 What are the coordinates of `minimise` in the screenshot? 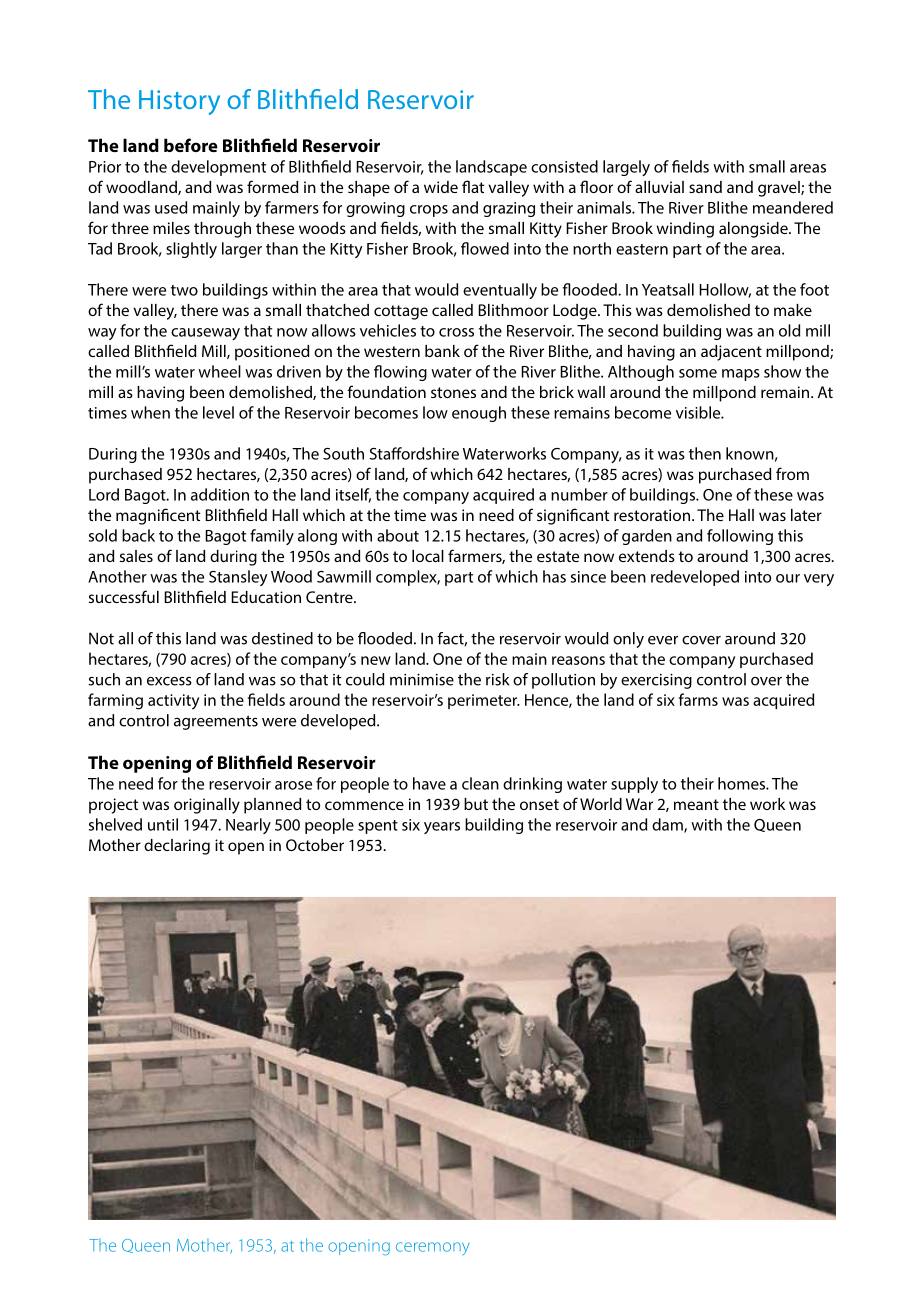 It's located at (422, 680).
